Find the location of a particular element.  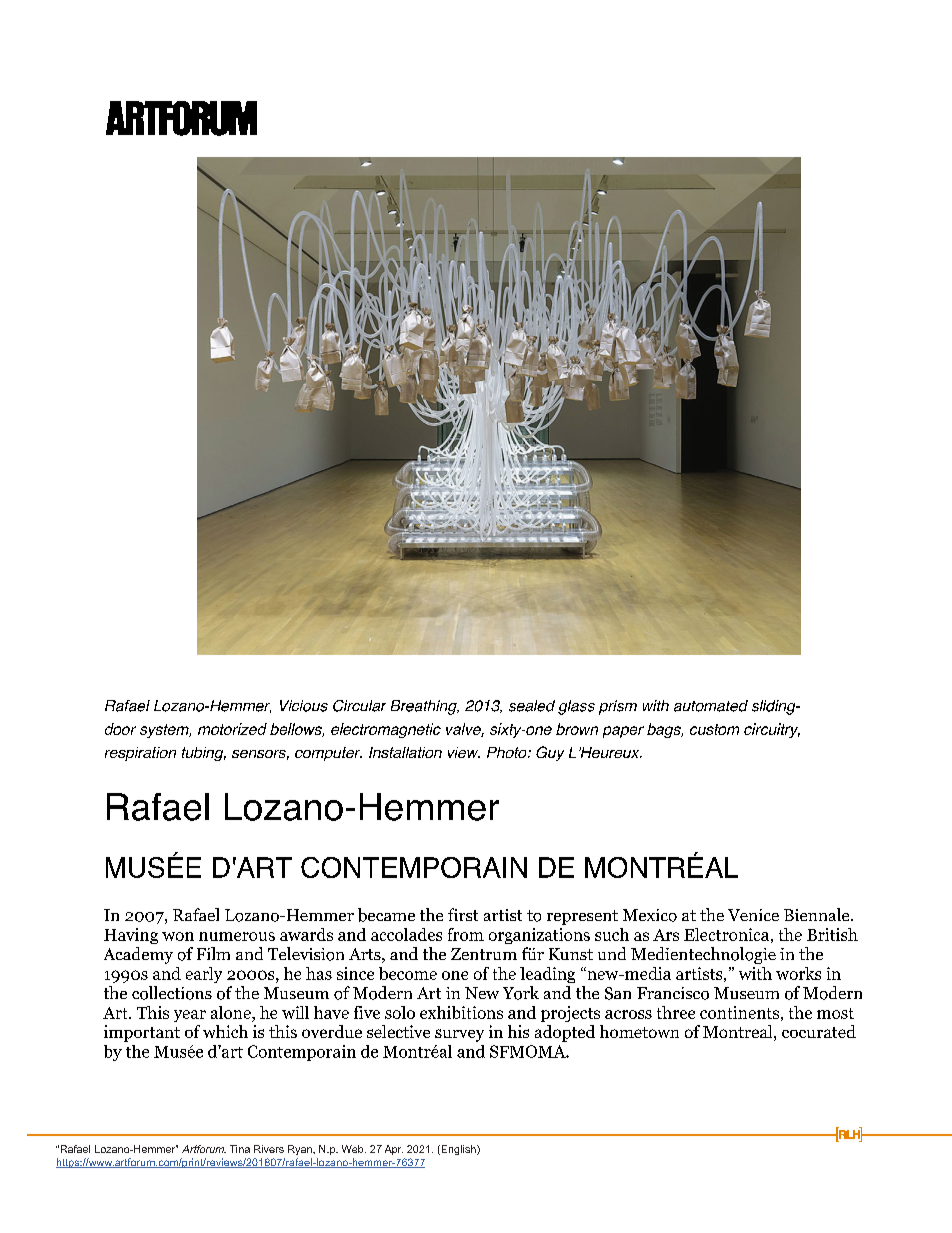

motorized is located at coordinates (232, 729).
